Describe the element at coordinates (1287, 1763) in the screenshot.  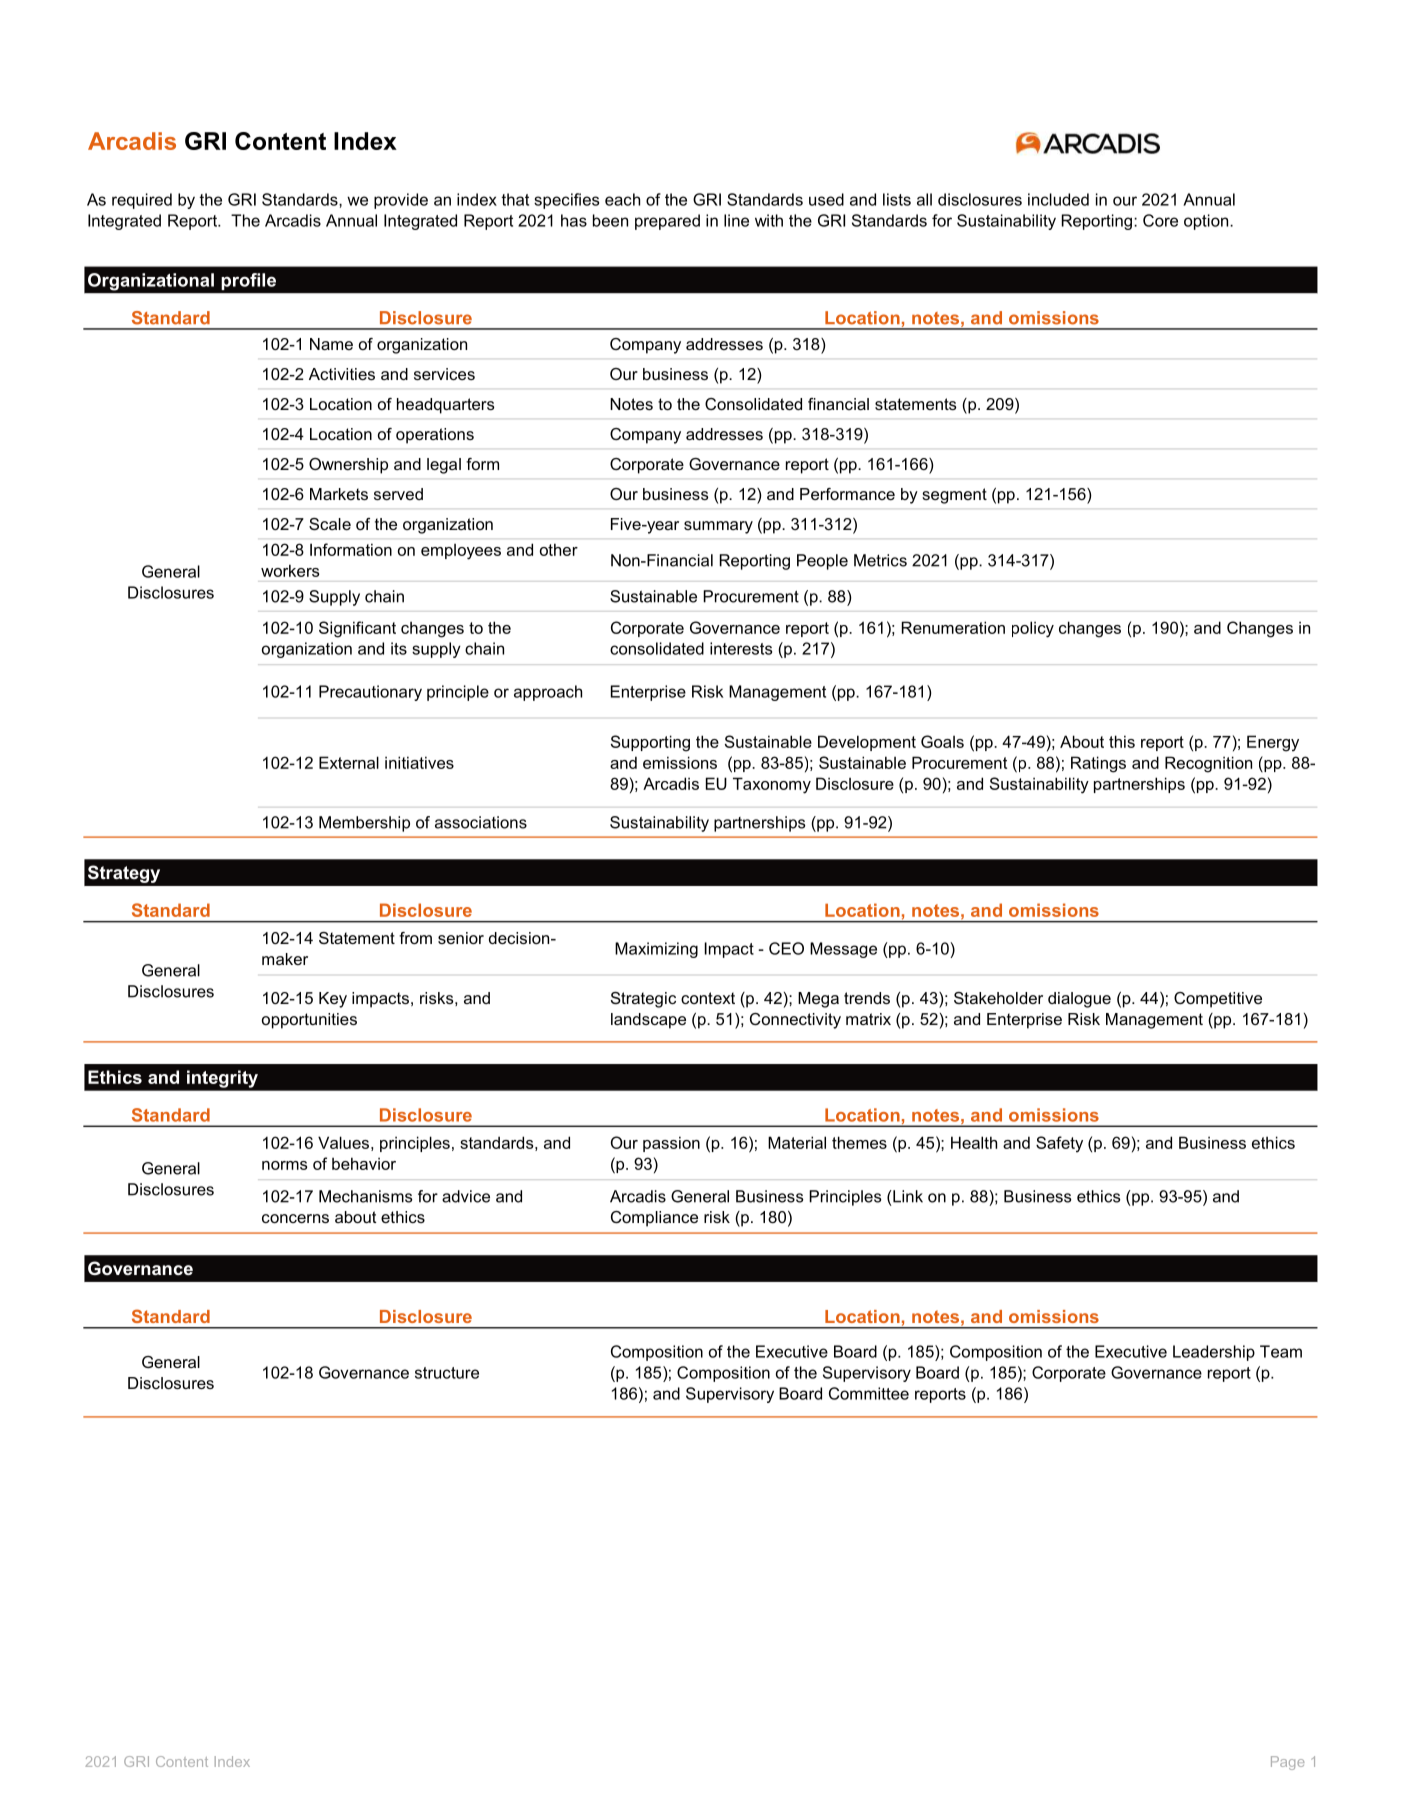
I see `Page` at that location.
